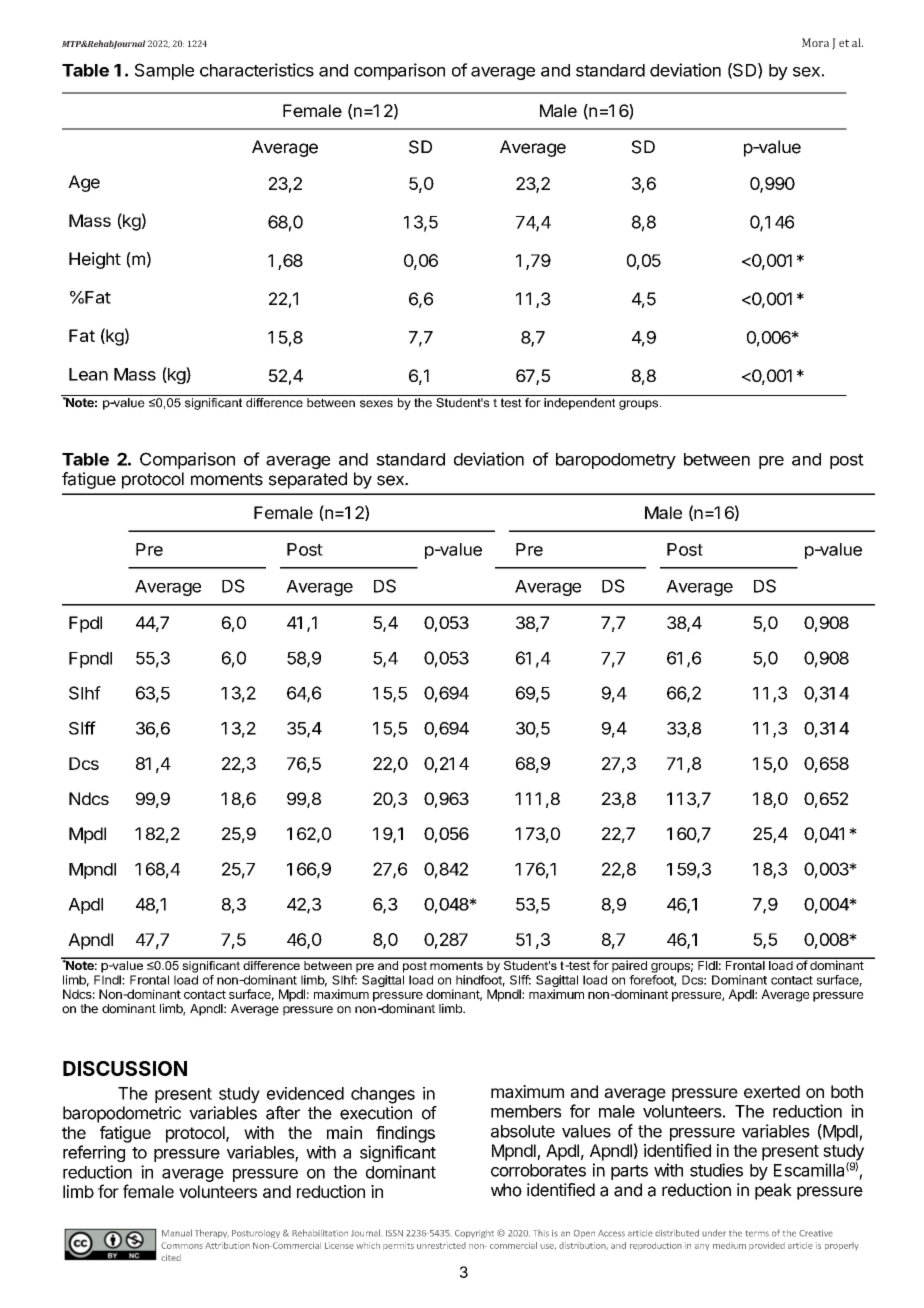  Describe the element at coordinates (815, 42) in the screenshot. I see `Mora` at that location.
